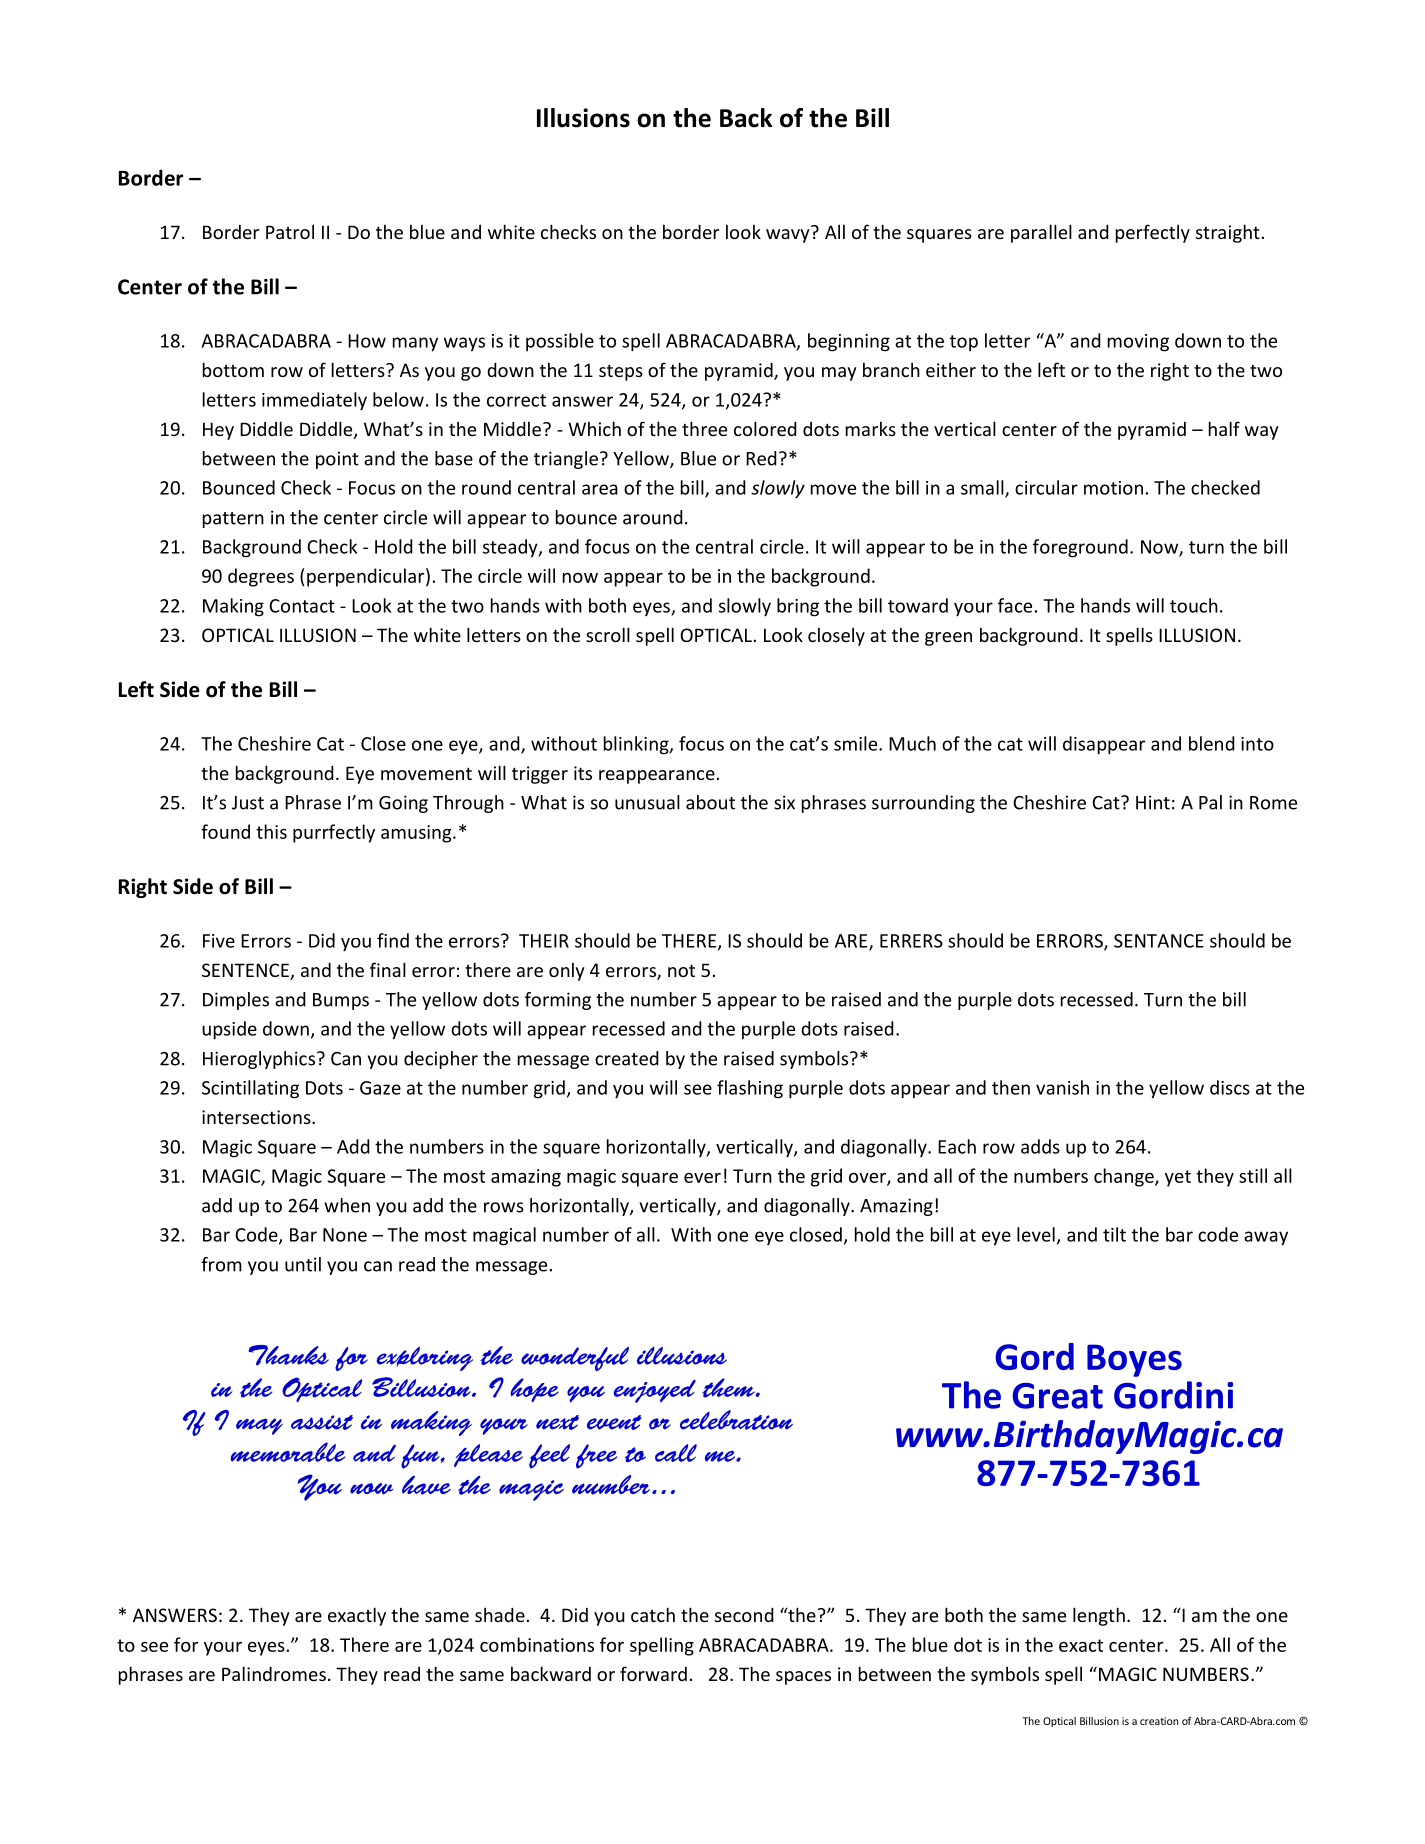  Describe the element at coordinates (1153, 233) in the screenshot. I see `perfectly` at that location.
